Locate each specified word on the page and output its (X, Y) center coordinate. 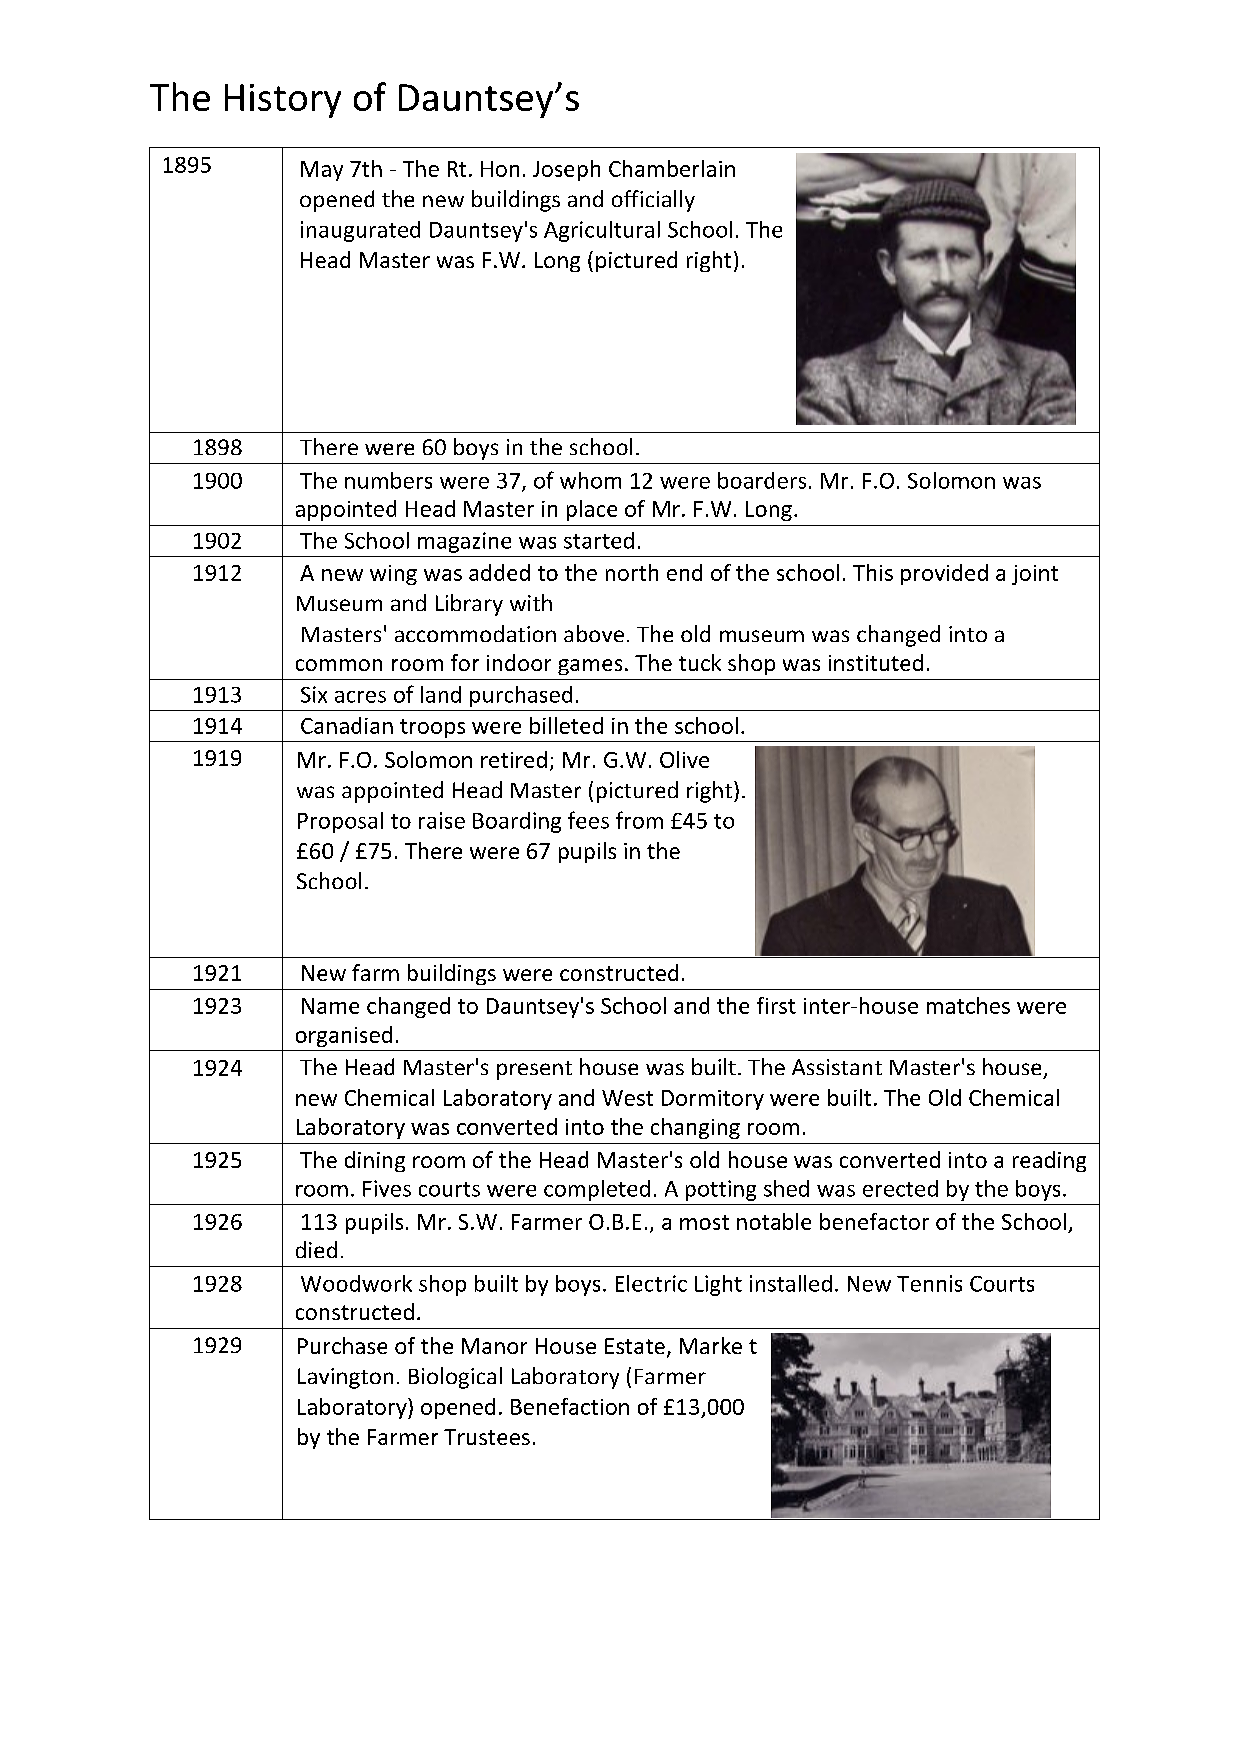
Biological (455, 1378)
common (339, 665)
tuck (700, 662)
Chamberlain (672, 168)
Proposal (340, 822)
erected (900, 1188)
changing (695, 1128)
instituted (876, 662)
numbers (388, 480)
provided (944, 574)
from (639, 820)
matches (968, 1005)
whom (590, 480)
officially (653, 201)
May (322, 171)
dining (375, 1161)
